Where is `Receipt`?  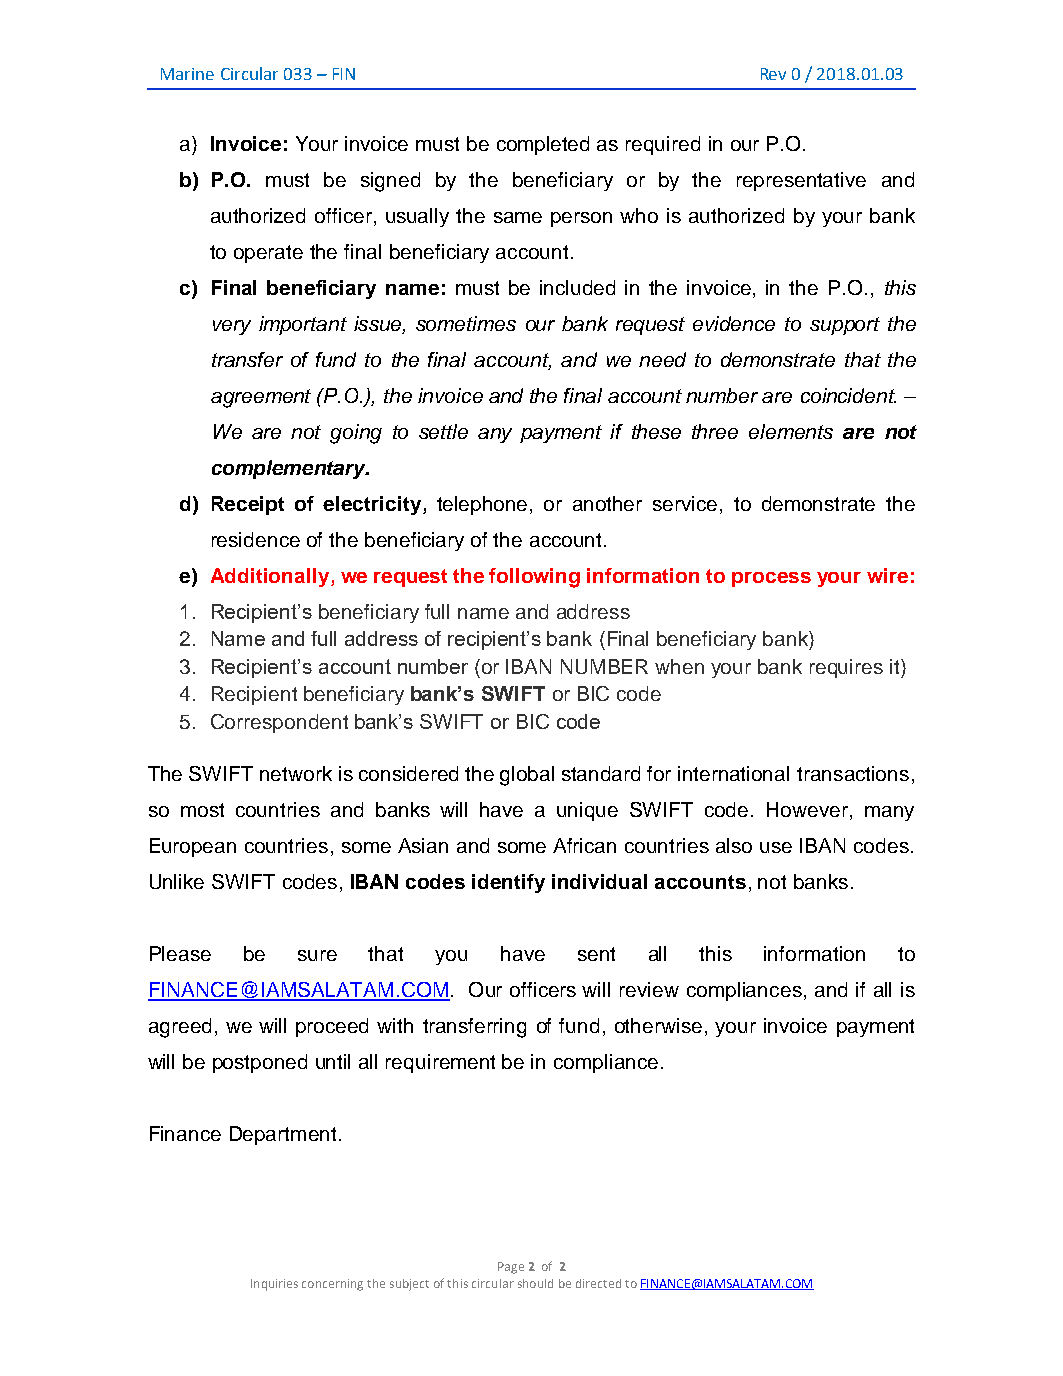
Receipt is located at coordinates (248, 505).
